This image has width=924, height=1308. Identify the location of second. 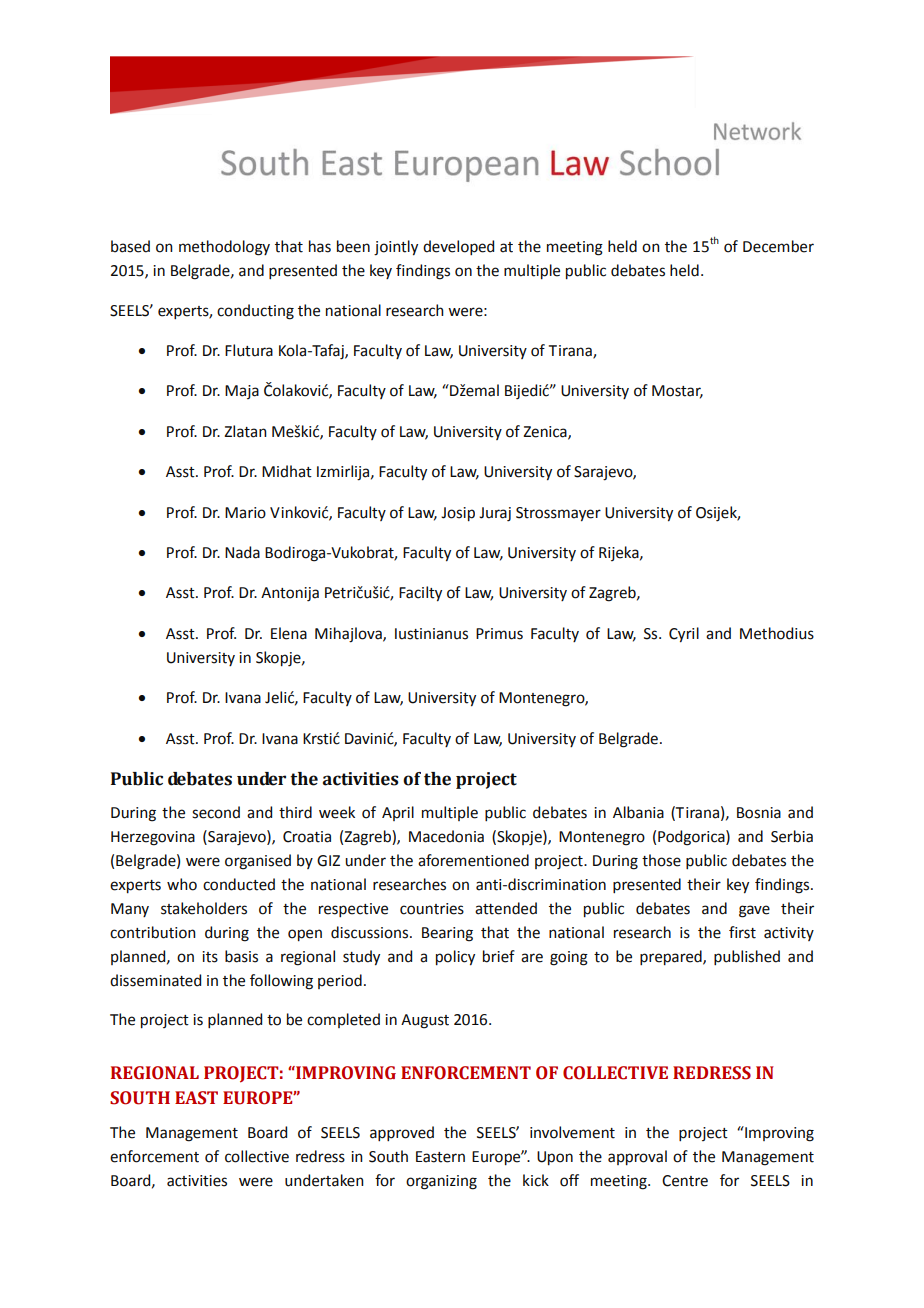
(216, 812).
